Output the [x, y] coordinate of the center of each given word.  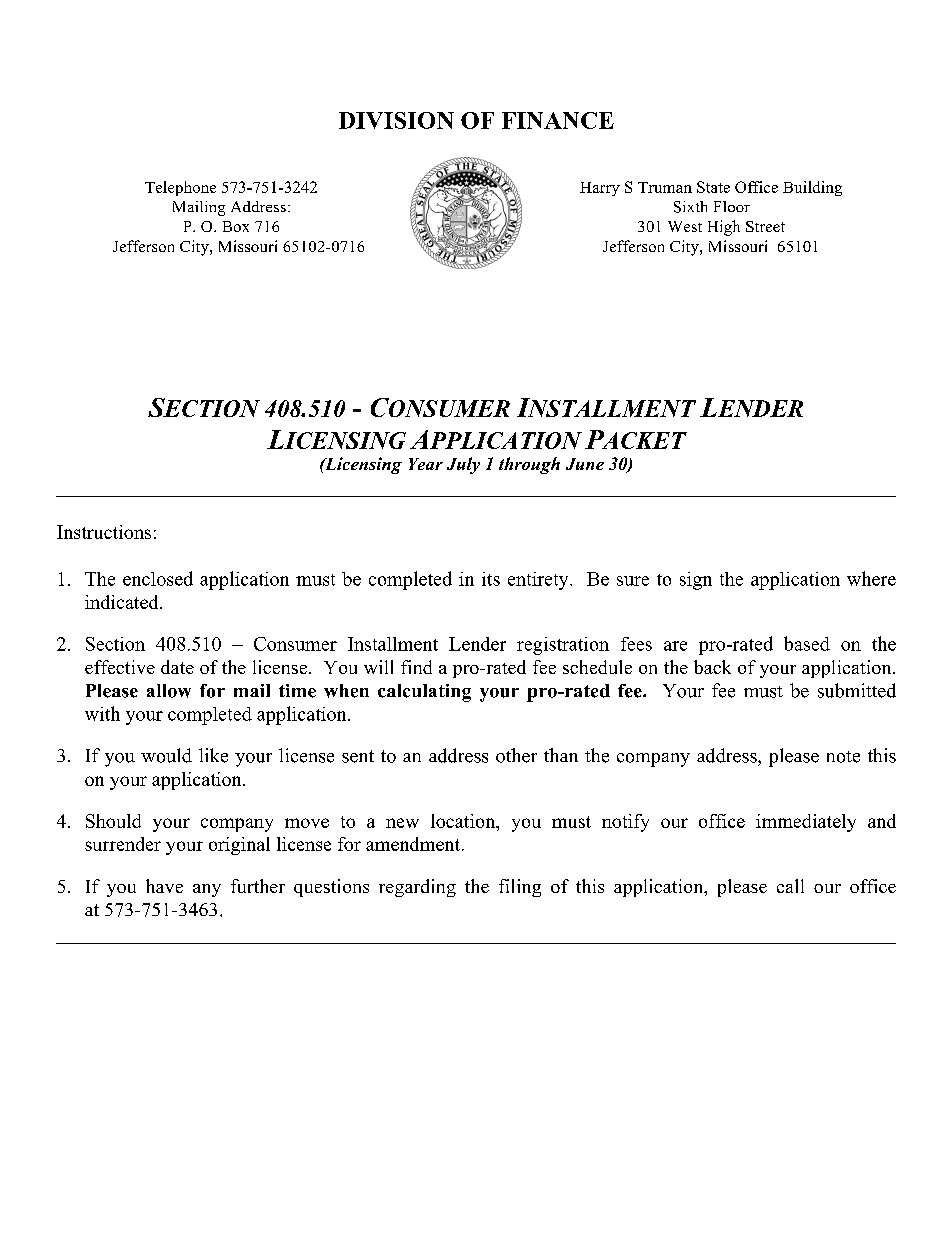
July [463, 465]
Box [236, 226]
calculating [424, 693]
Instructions [104, 532]
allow [169, 691]
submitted [857, 690]
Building [812, 188]
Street [765, 226]
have [164, 886]
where [871, 578]
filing [520, 888]
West [685, 226]
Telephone [180, 188]
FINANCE [558, 120]
